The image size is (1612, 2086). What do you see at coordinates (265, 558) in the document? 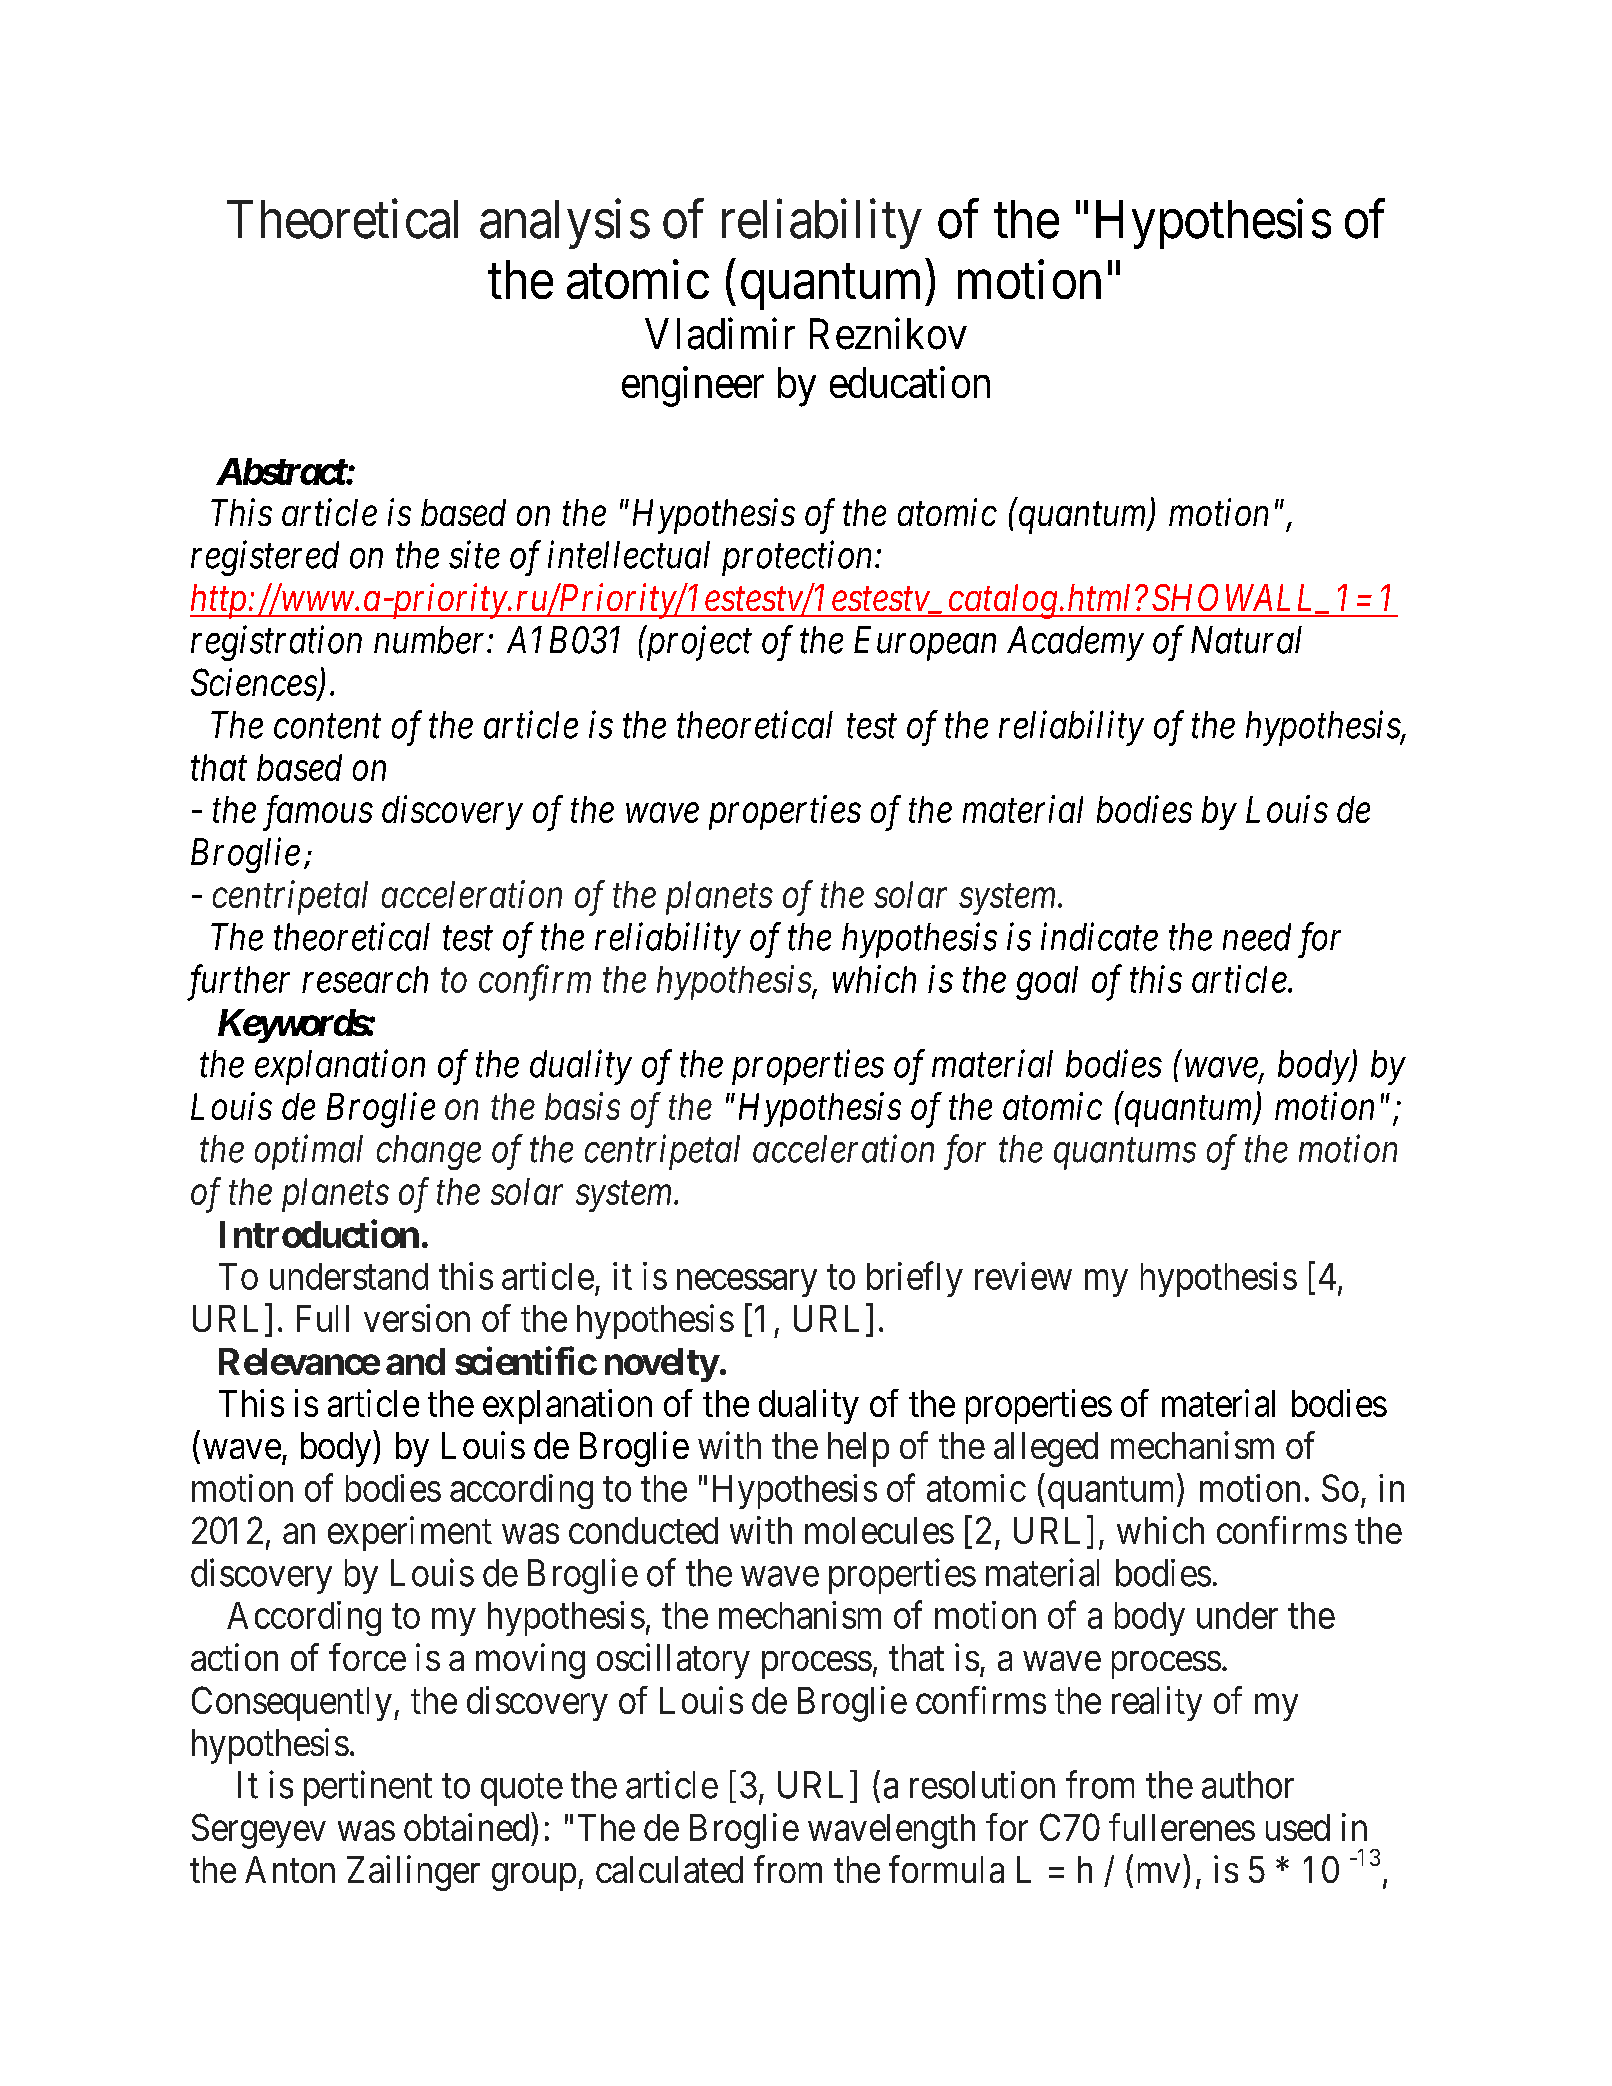
I see `registered` at bounding box center [265, 558].
